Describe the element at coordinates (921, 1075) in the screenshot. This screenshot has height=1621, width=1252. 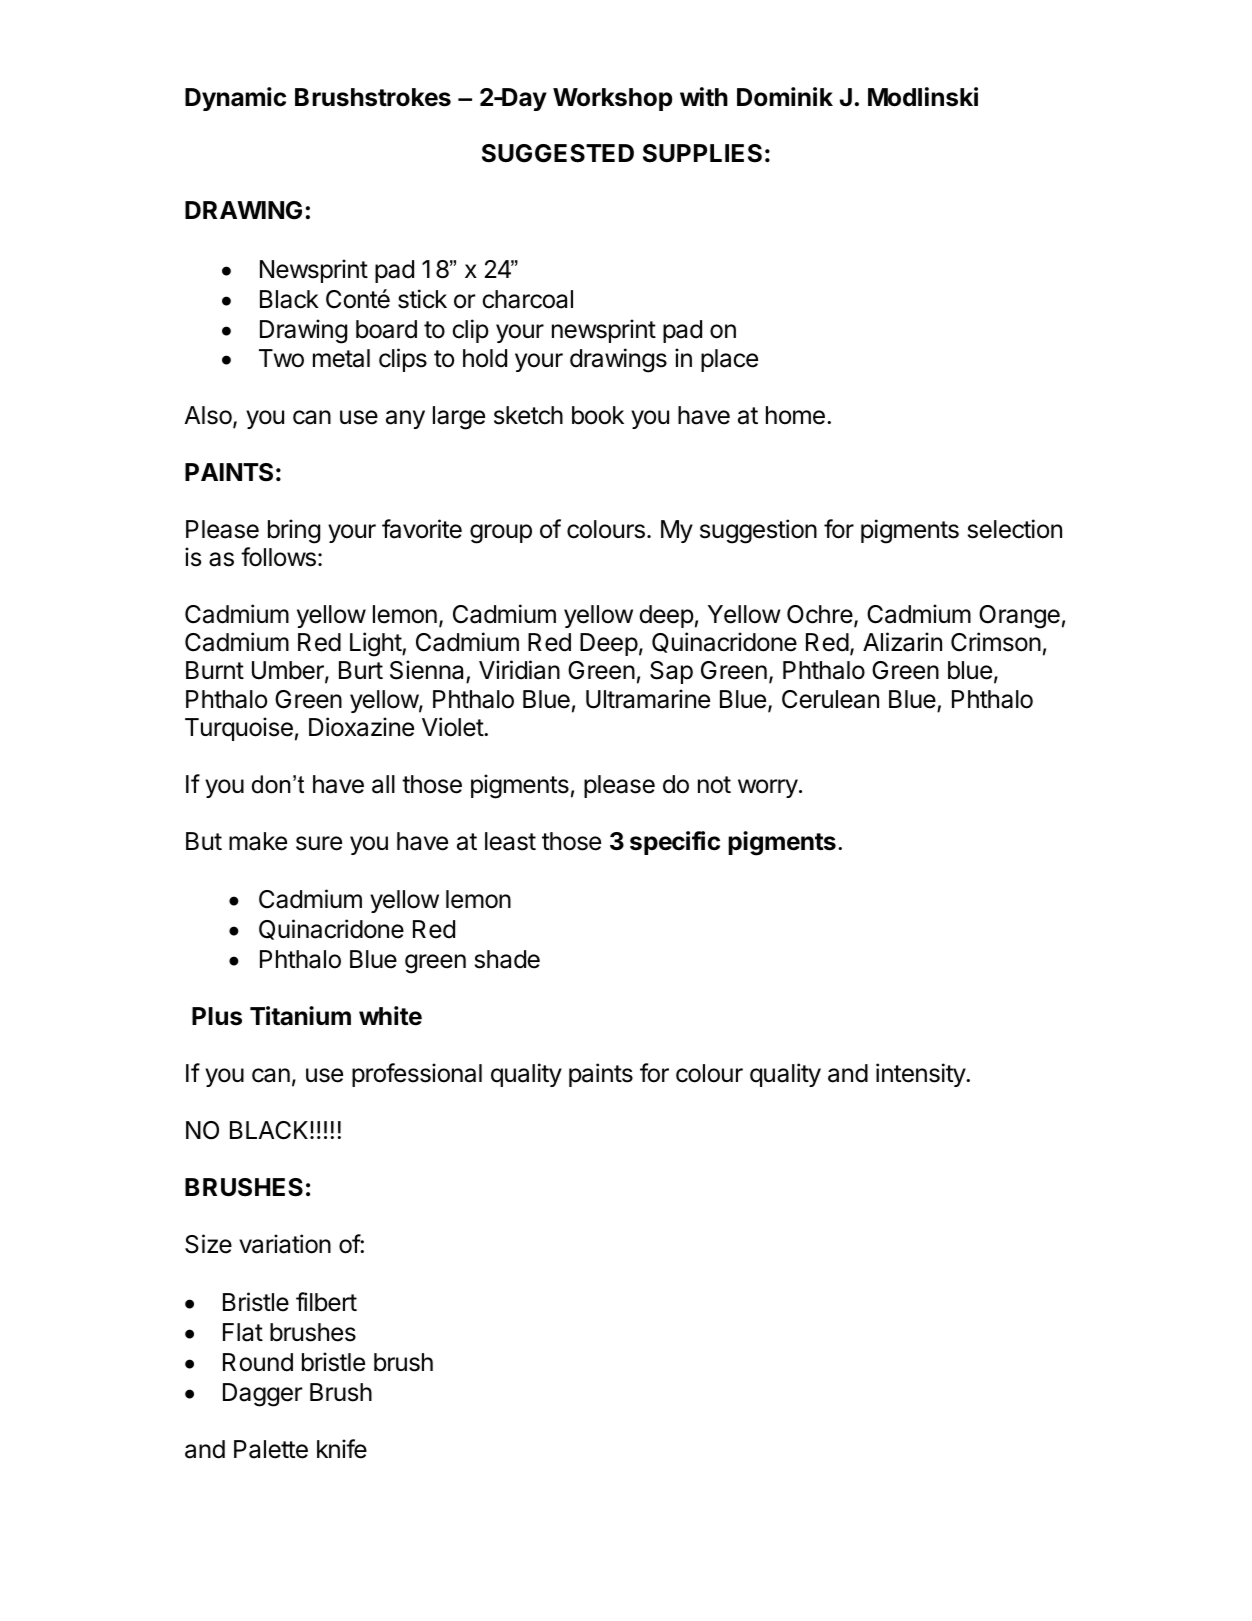
I see `intensity` at that location.
